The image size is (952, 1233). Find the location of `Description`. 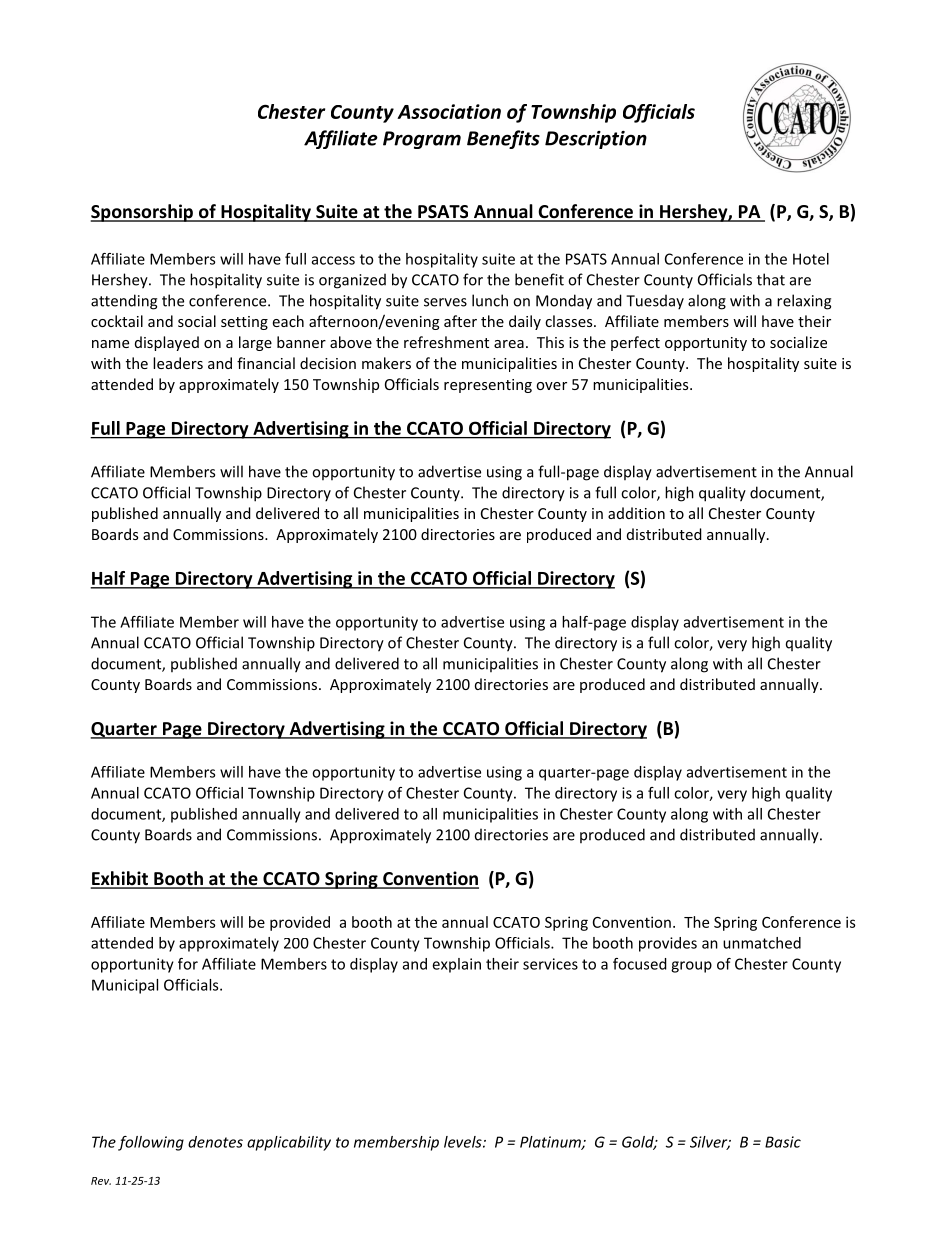

Description is located at coordinates (596, 140).
